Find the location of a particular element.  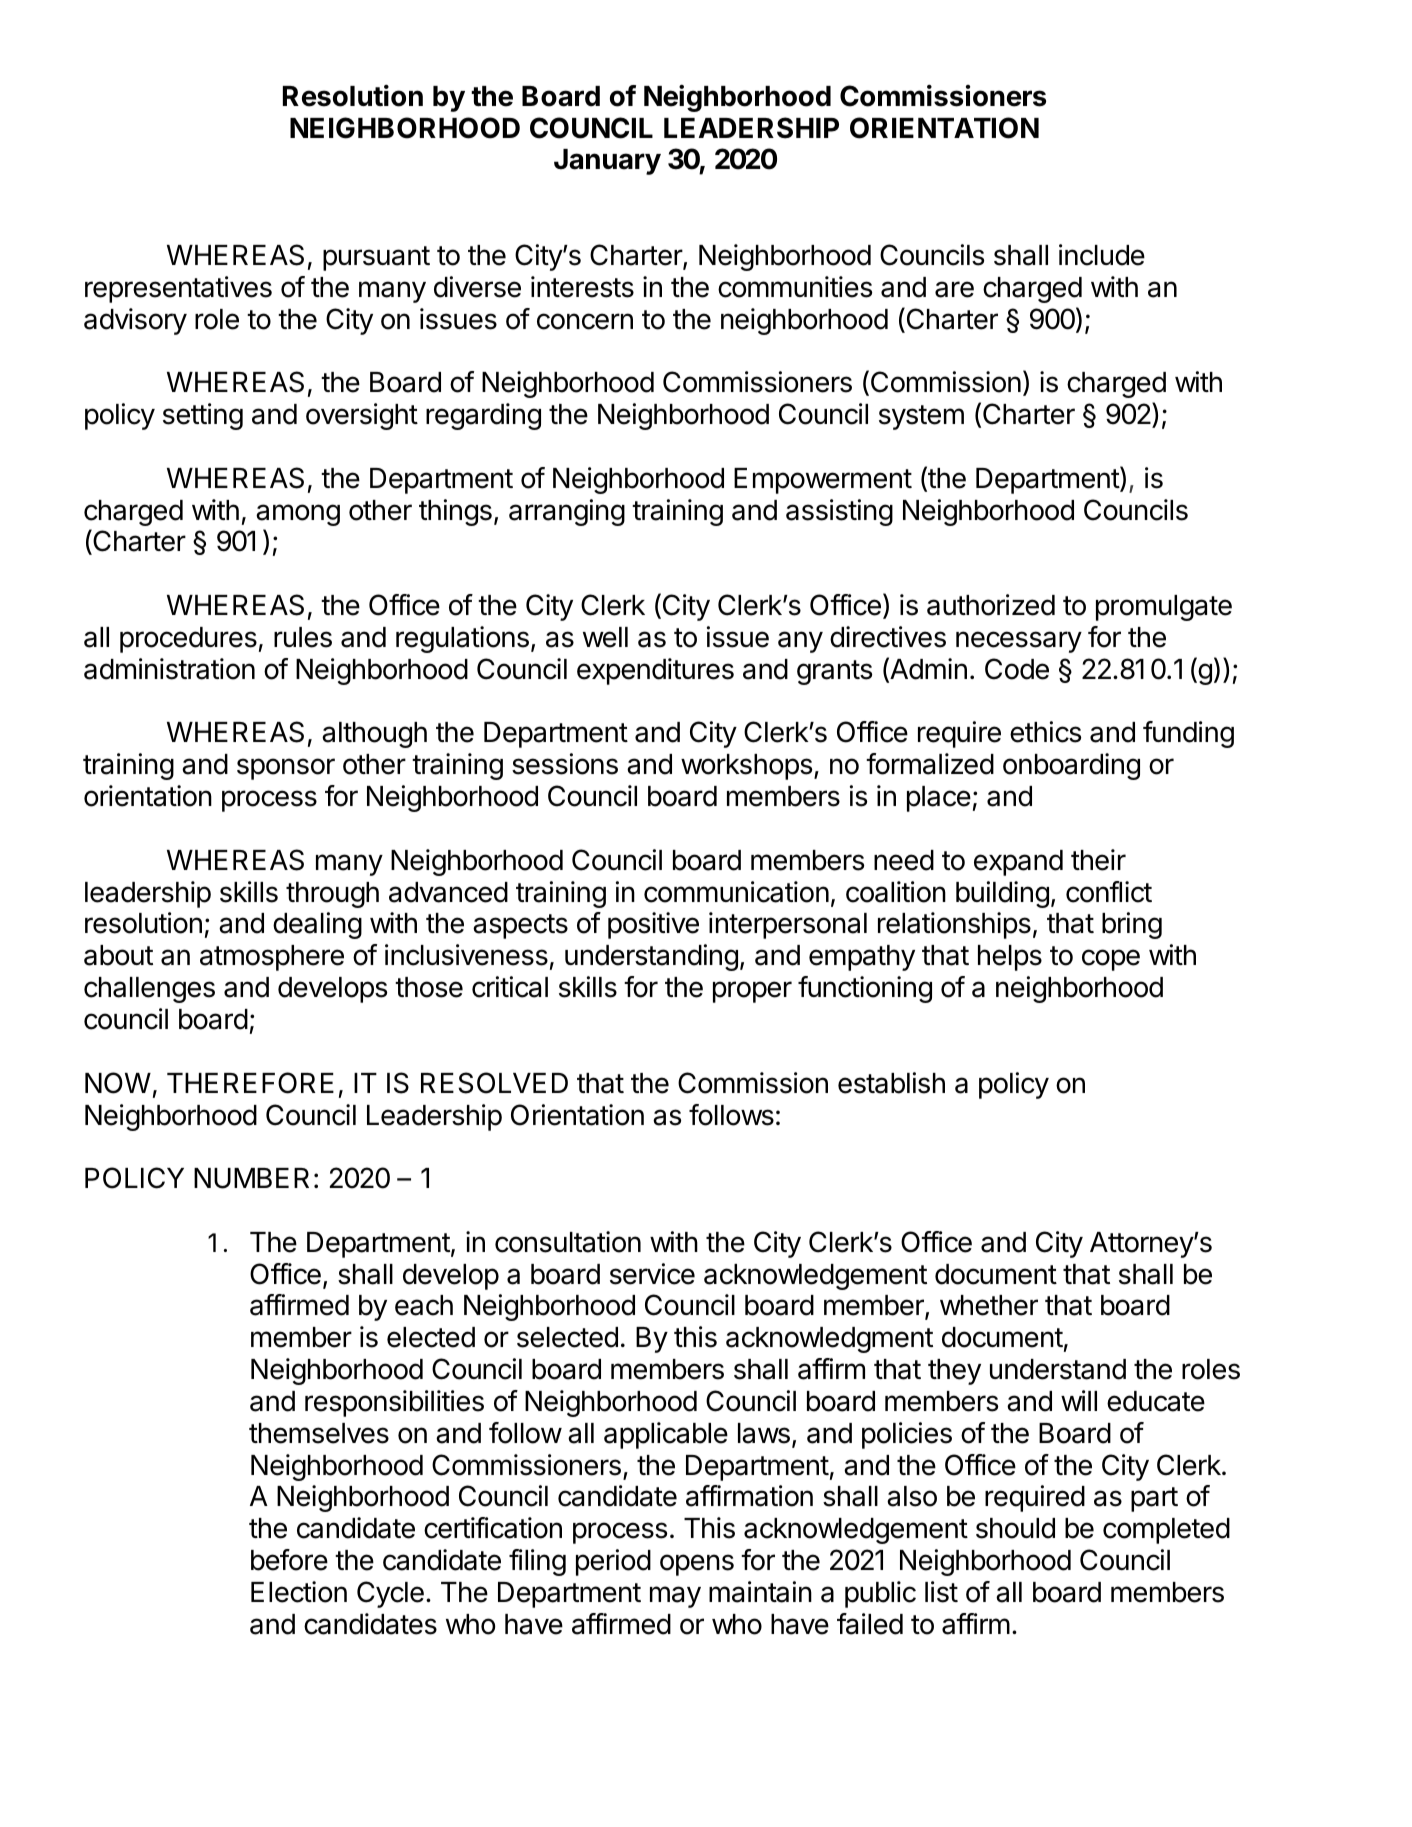

January is located at coordinates (607, 162).
